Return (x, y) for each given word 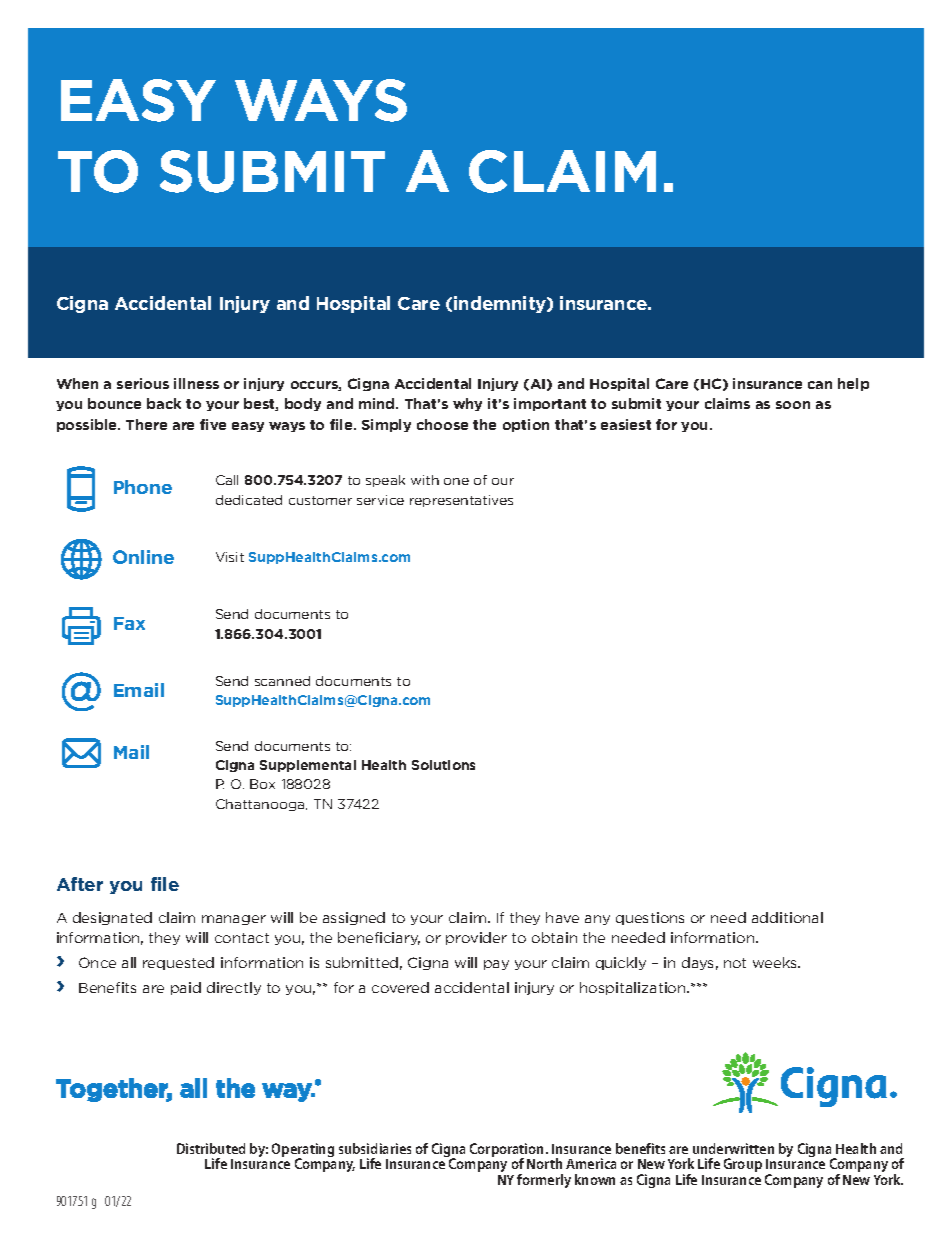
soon (793, 405)
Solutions (443, 765)
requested (178, 963)
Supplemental (308, 766)
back (164, 403)
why (467, 404)
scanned (282, 681)
